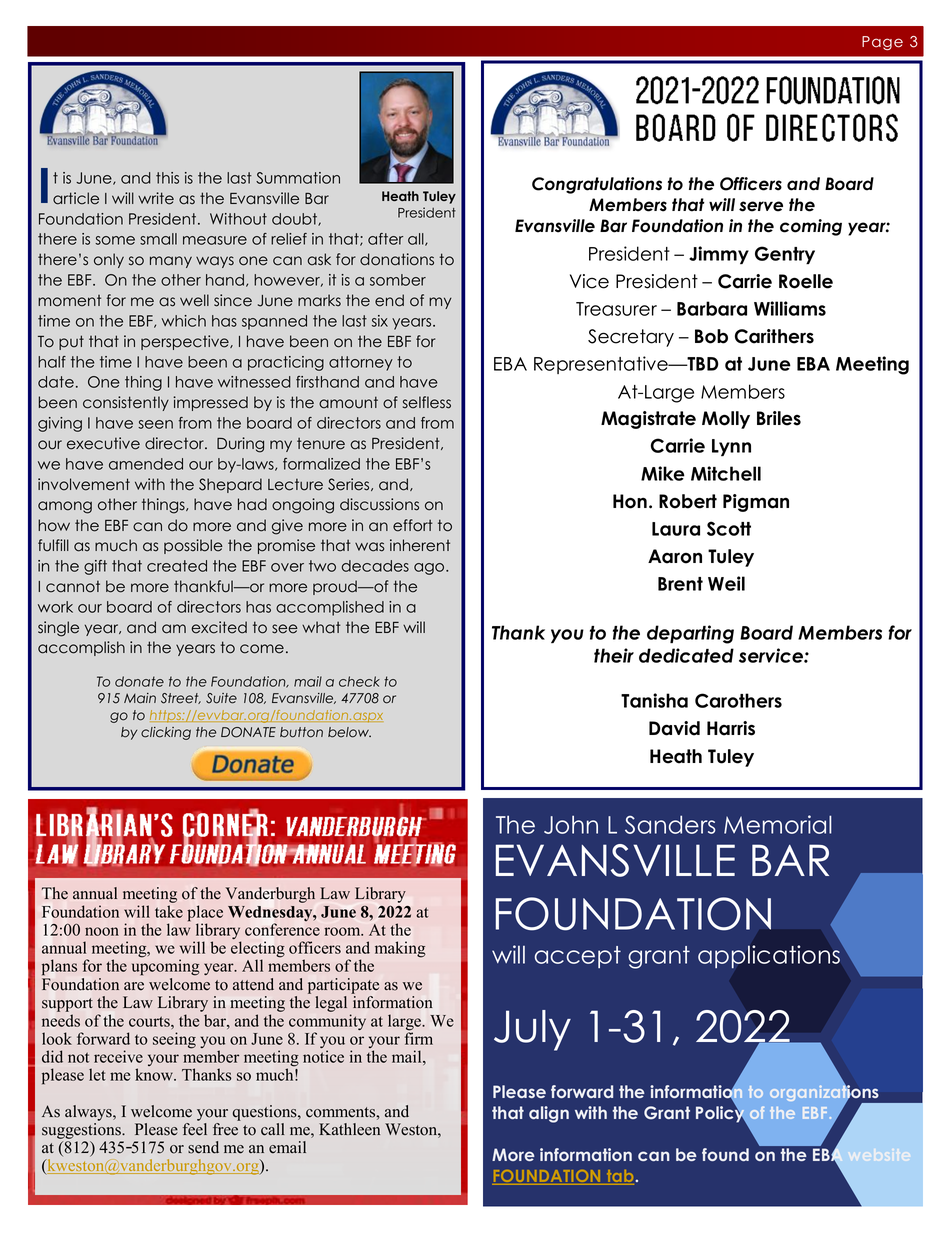  I want to click on Bob, so click(711, 336).
